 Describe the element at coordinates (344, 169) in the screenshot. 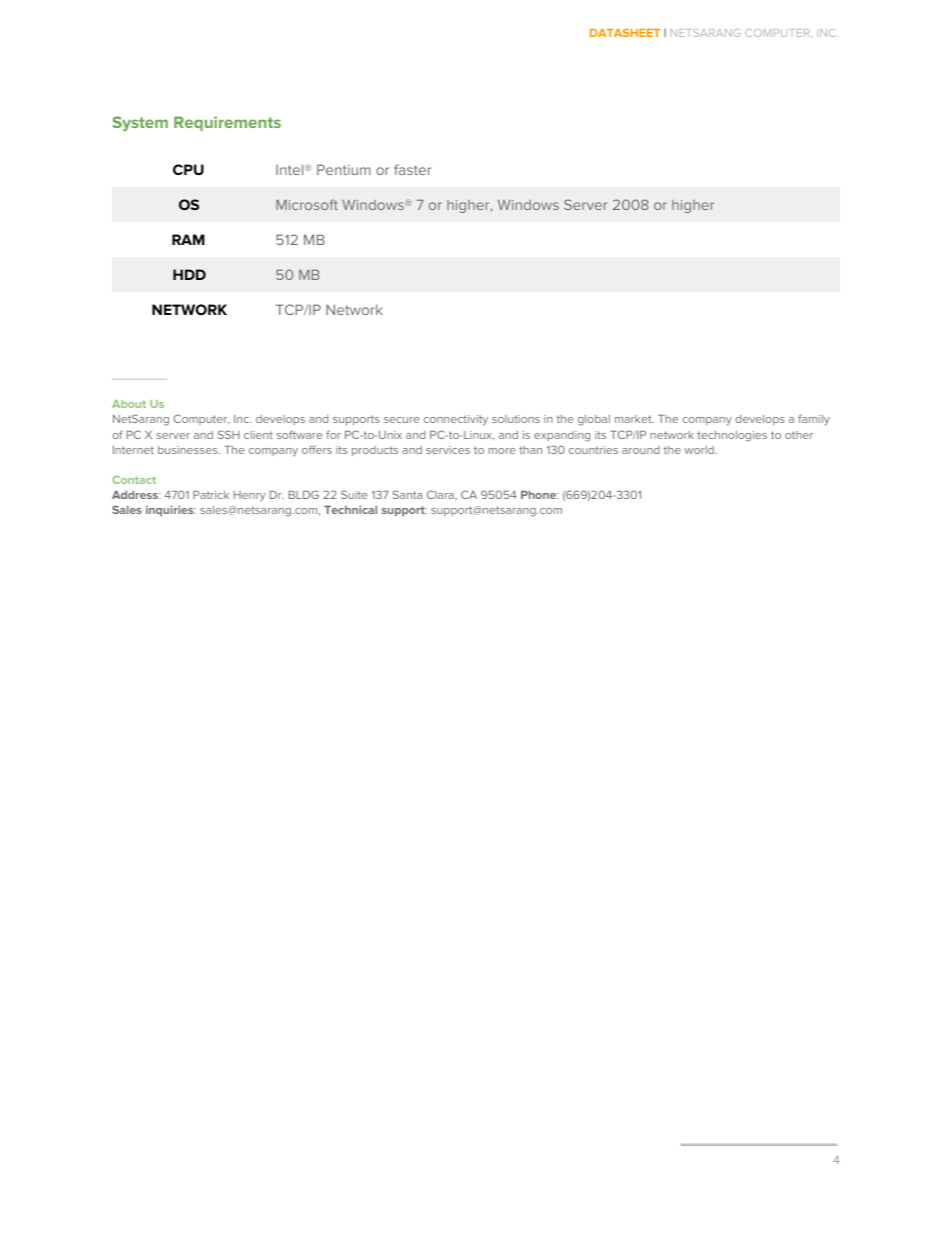

I see `Pentium` at that location.
